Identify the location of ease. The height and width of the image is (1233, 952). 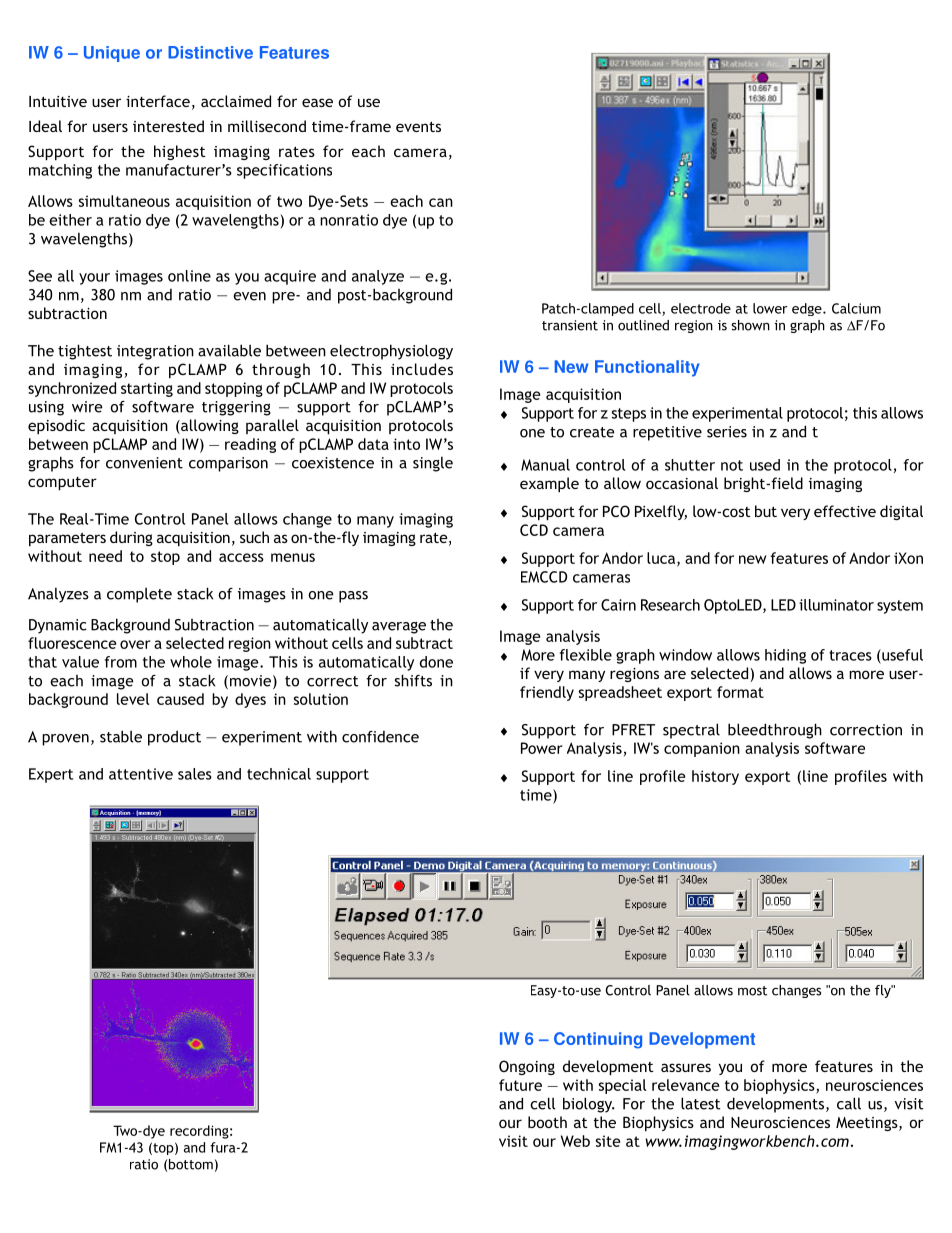
(317, 102).
